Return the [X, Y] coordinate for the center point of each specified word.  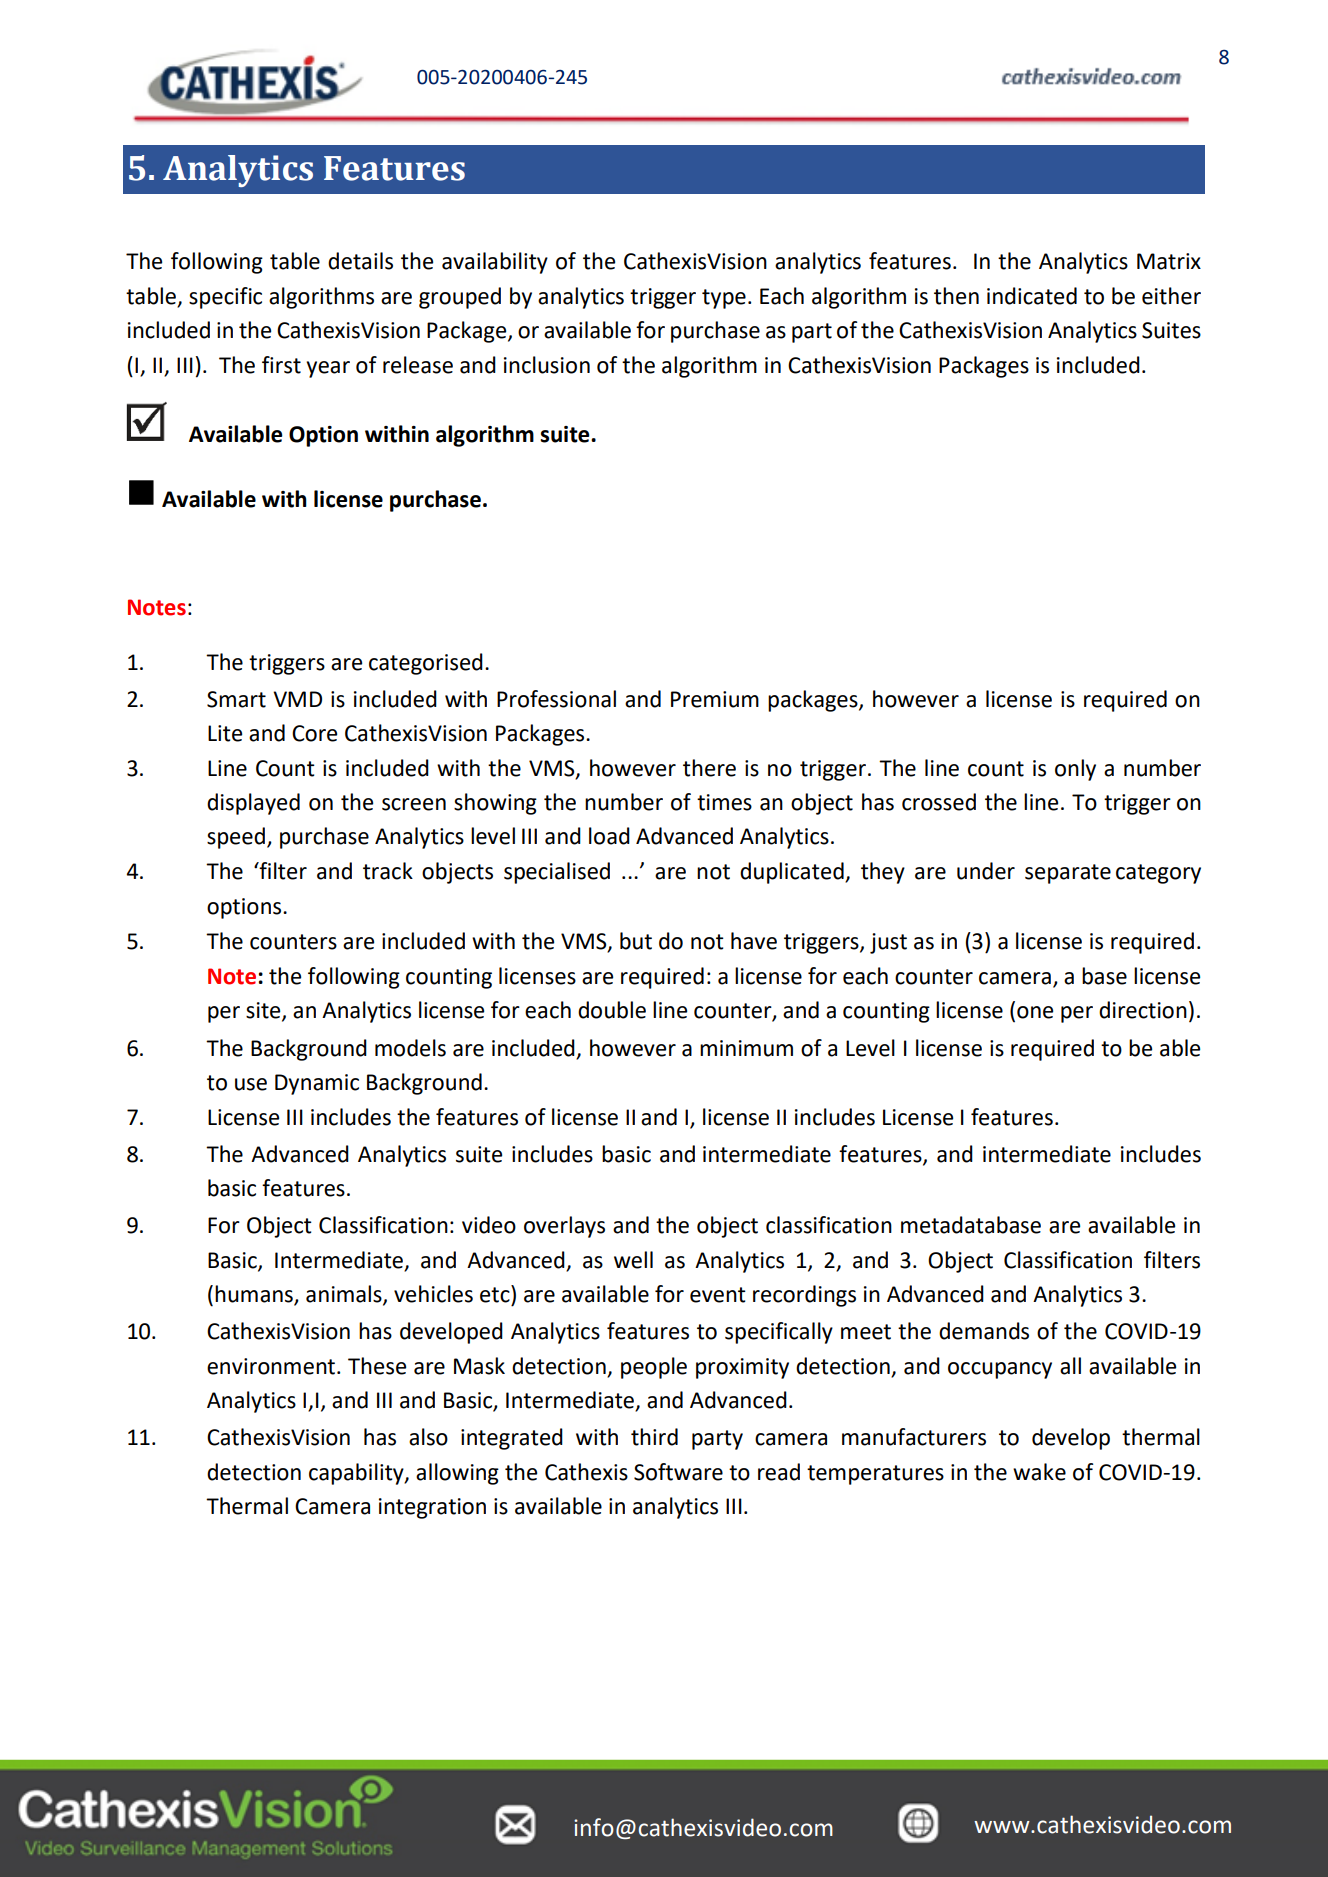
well [633, 1260]
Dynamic [317, 1084]
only [1075, 770]
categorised [426, 664]
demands [984, 1331]
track [388, 871]
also [428, 1437]
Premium [715, 699]
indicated [1032, 296]
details [360, 261]
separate [1068, 874]
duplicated [793, 873]
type [724, 299]
